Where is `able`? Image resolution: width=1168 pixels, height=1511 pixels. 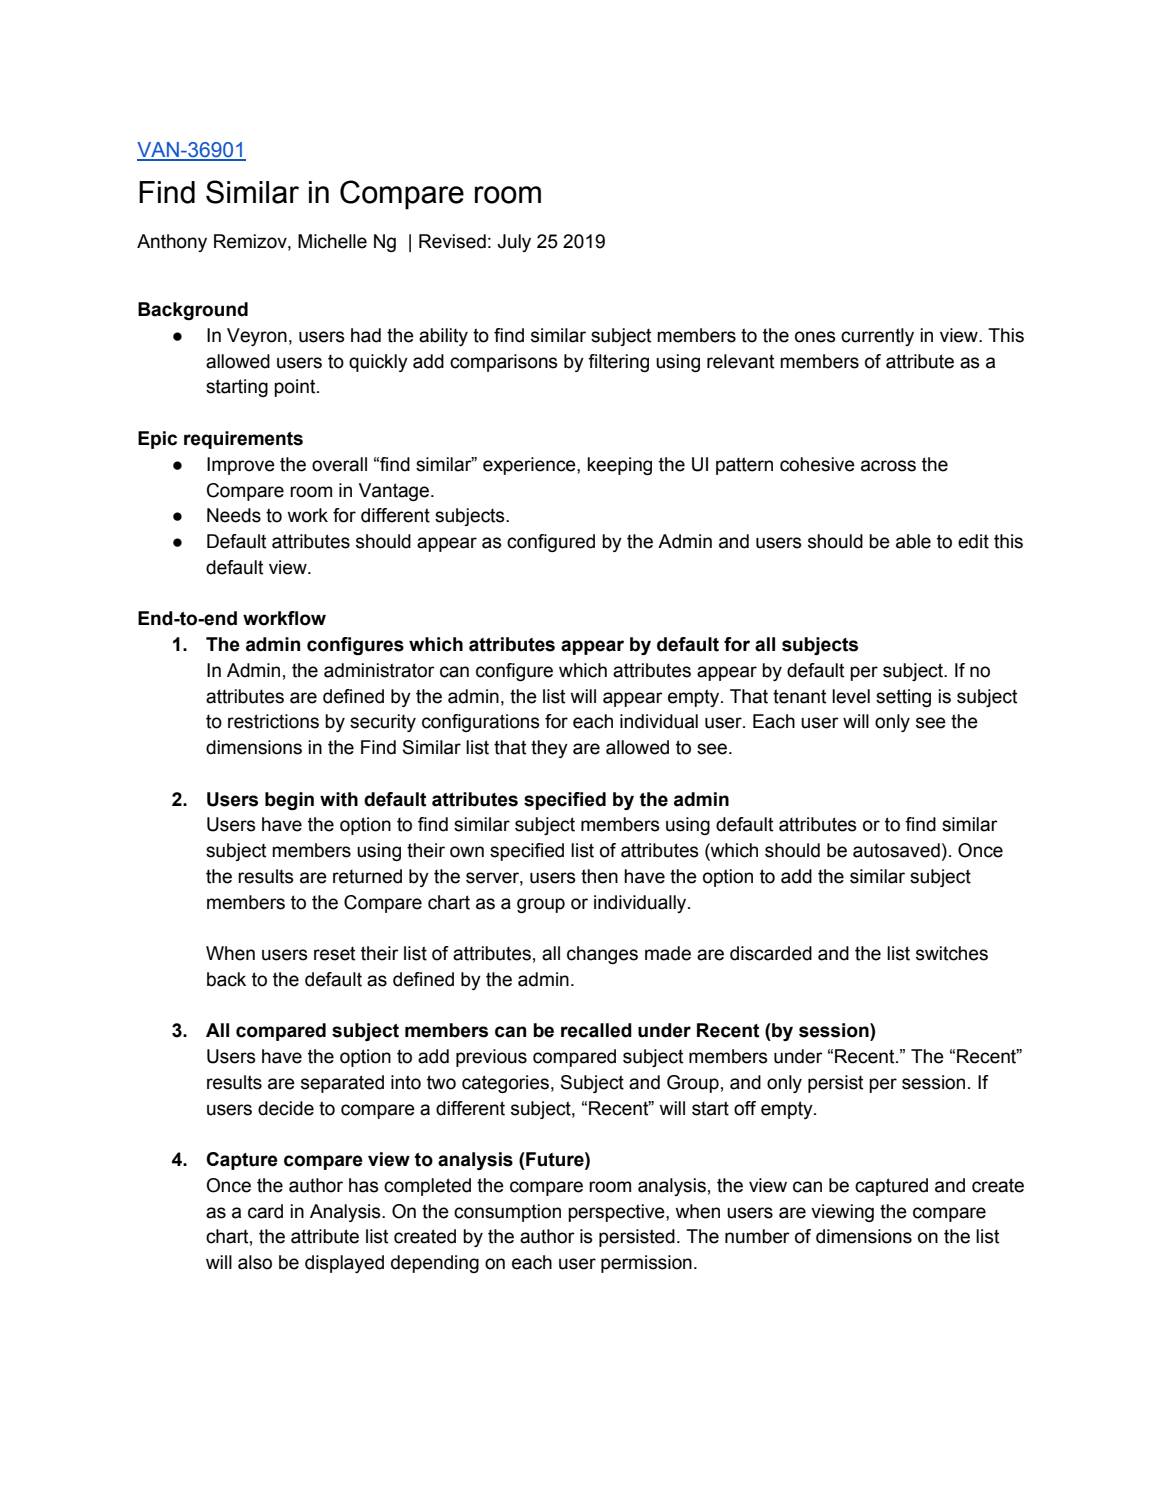
able is located at coordinates (913, 541).
